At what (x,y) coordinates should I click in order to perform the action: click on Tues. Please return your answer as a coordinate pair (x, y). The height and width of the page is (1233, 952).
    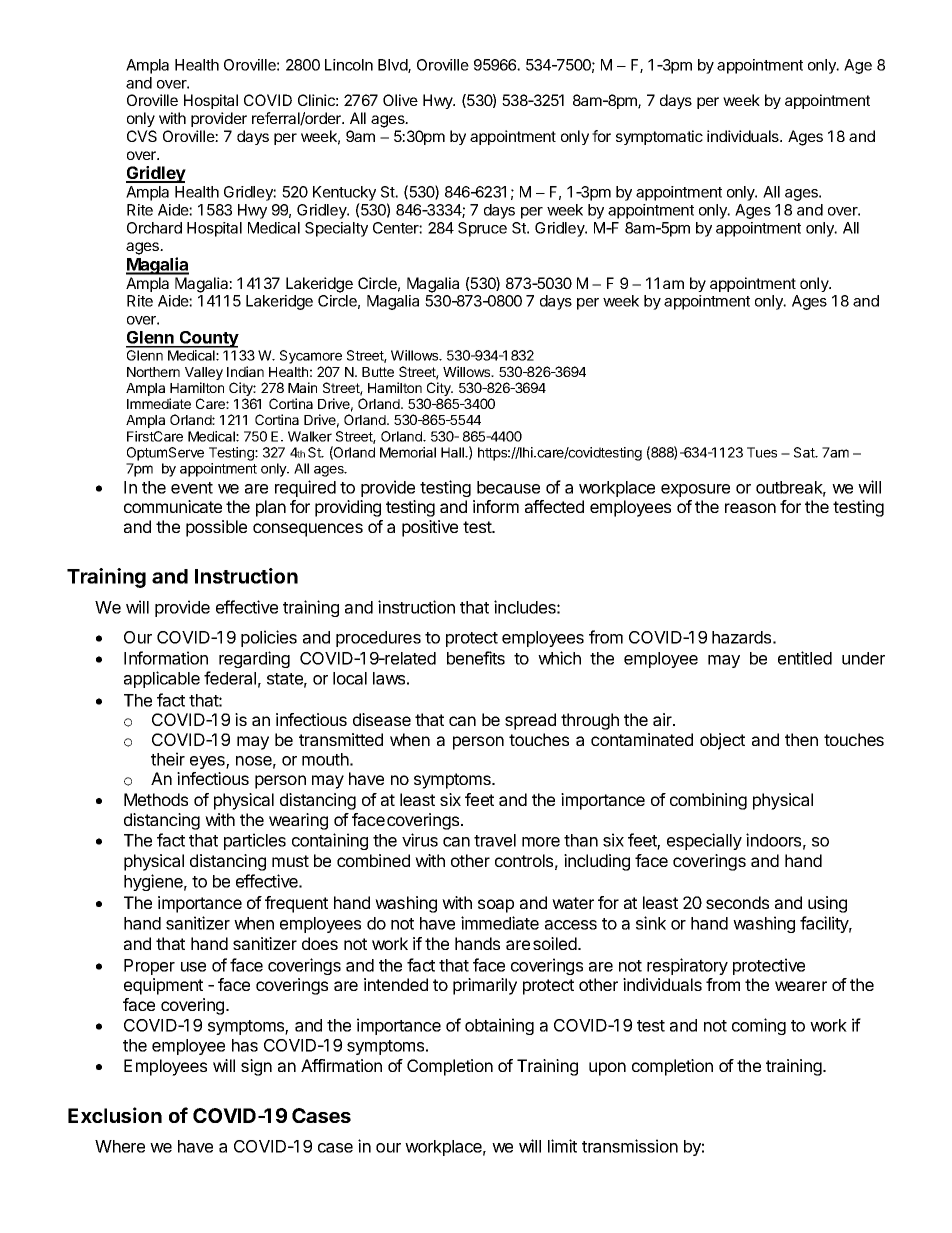
    Looking at the image, I should click on (762, 452).
